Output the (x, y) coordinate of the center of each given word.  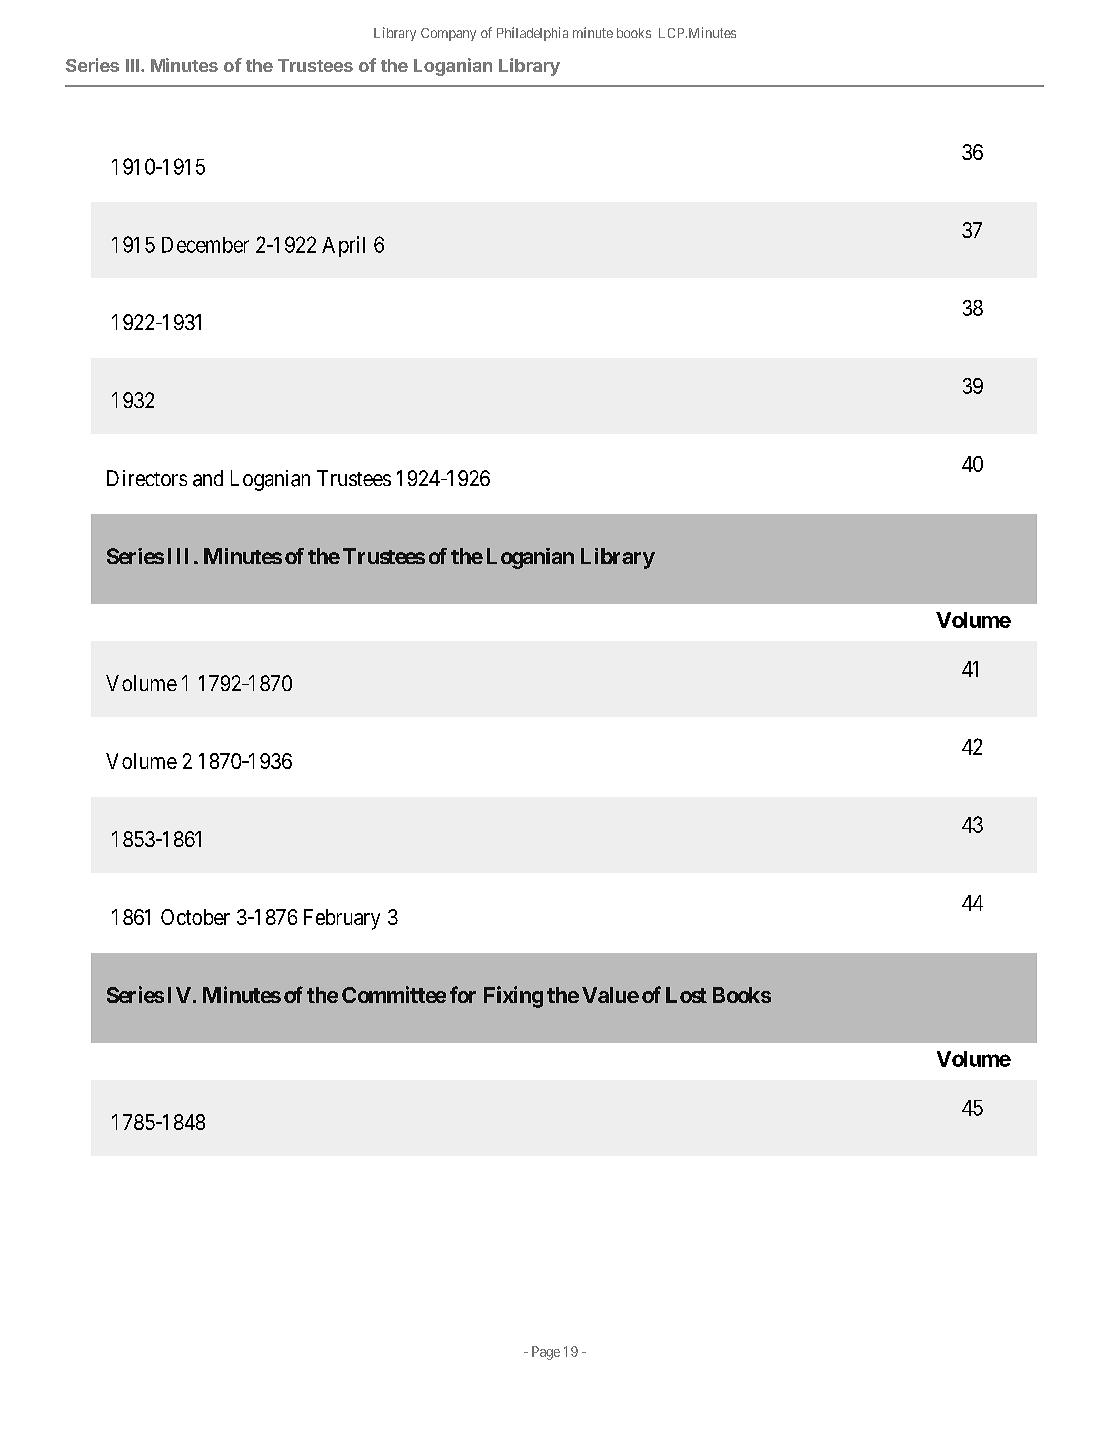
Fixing (513, 997)
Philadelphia (532, 34)
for (463, 994)
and (208, 478)
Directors (147, 478)
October (195, 917)
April (343, 246)
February (342, 919)
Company (448, 34)
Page (546, 1353)
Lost (686, 995)
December (205, 245)
